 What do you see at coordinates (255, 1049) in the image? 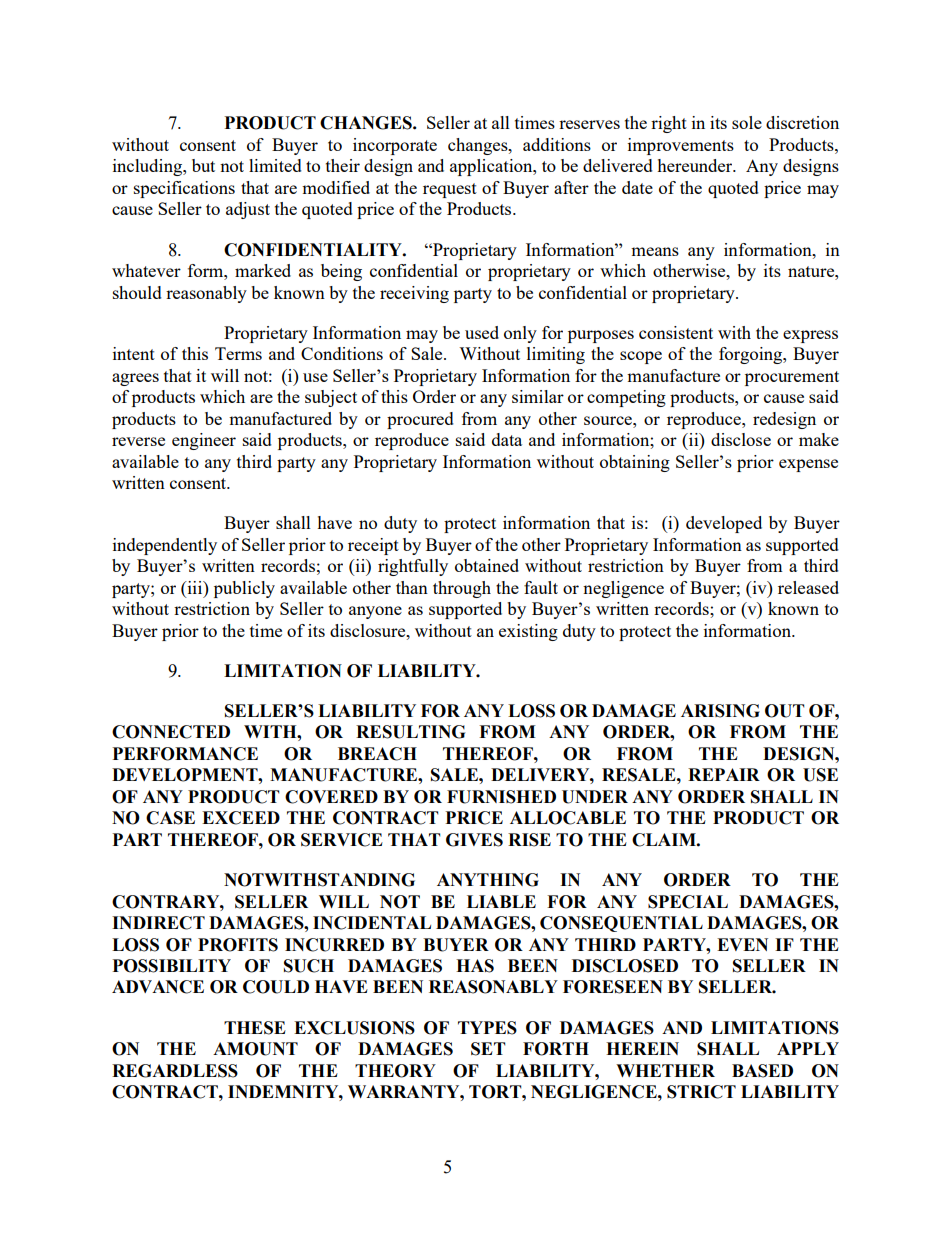
I see `AMOUNT` at bounding box center [255, 1049].
